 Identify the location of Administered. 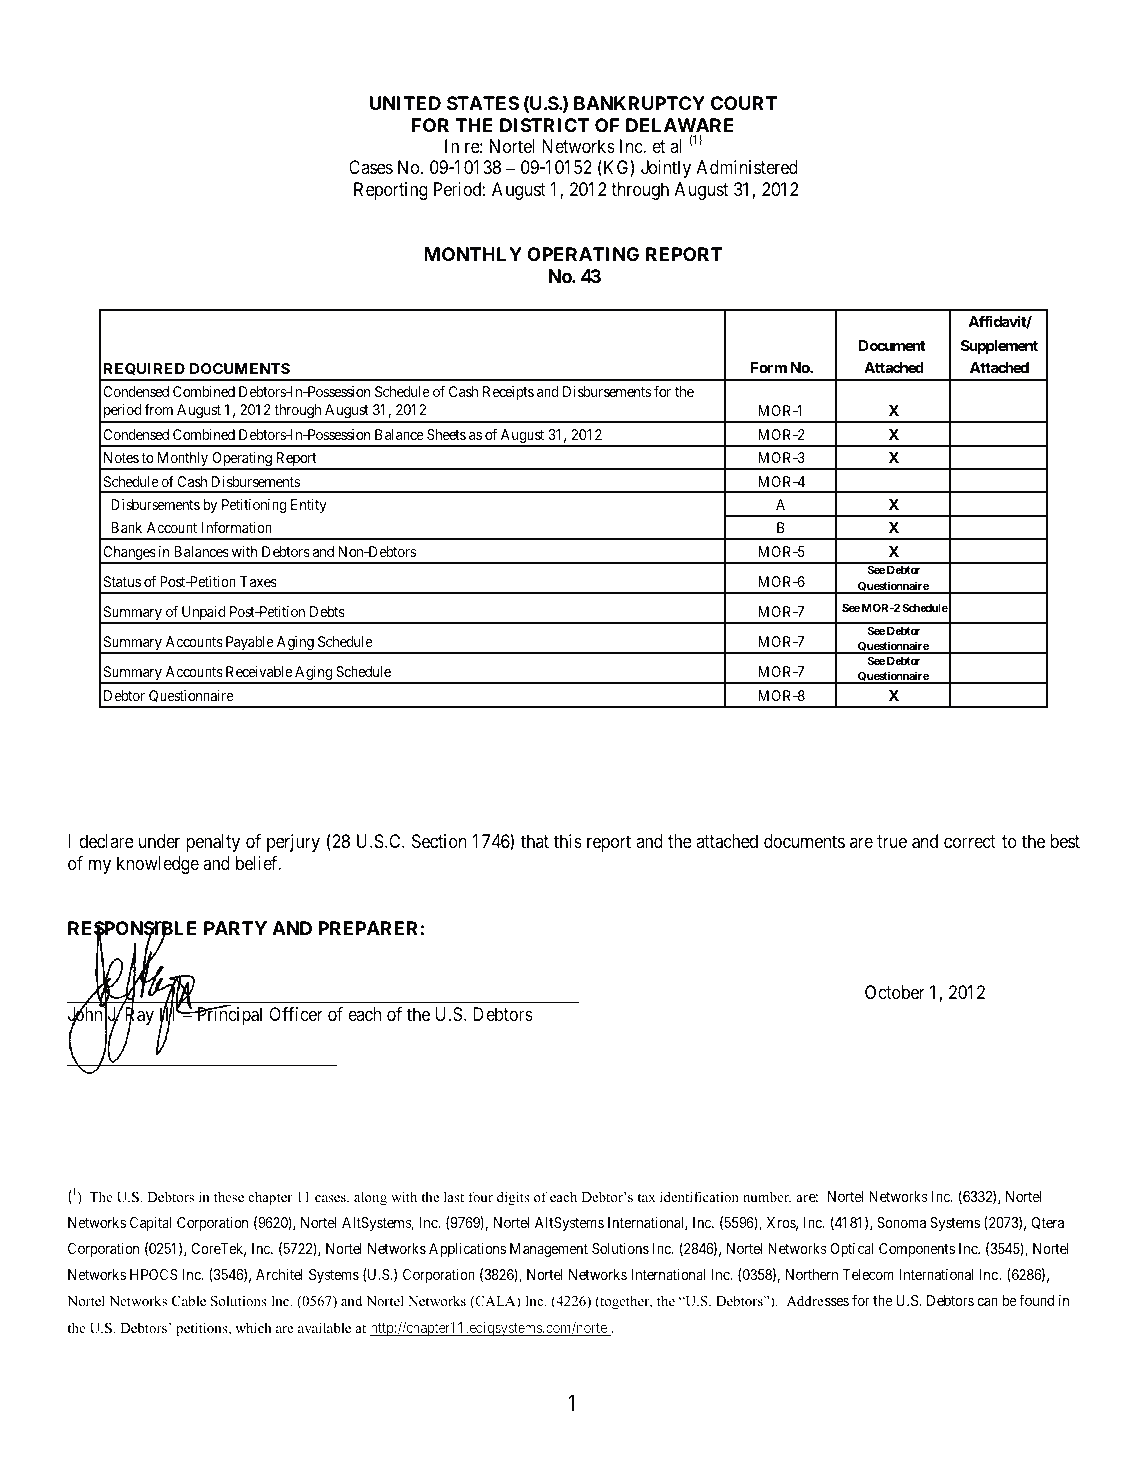
(747, 167).
